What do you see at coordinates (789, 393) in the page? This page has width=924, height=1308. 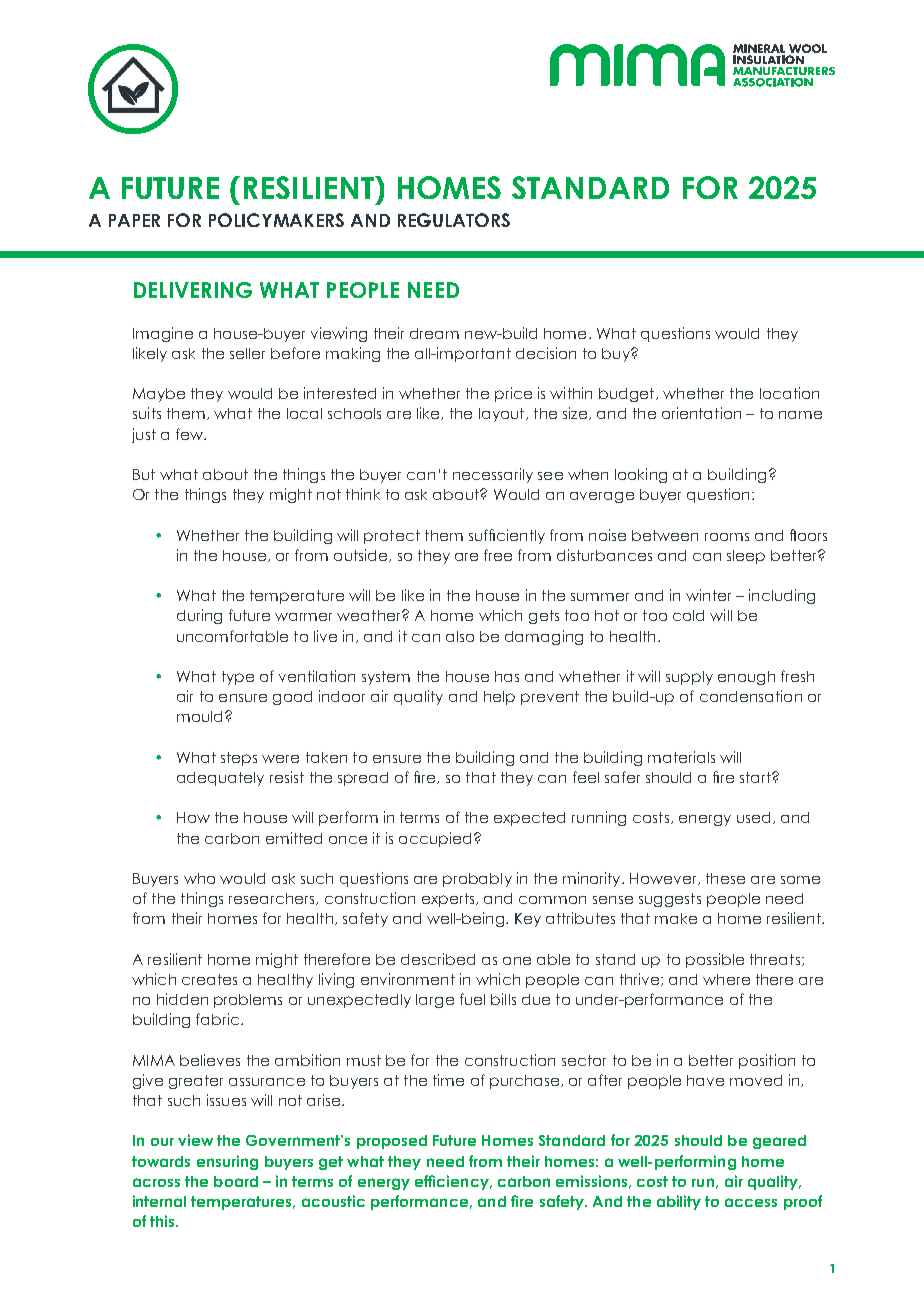 I see `location` at bounding box center [789, 393].
